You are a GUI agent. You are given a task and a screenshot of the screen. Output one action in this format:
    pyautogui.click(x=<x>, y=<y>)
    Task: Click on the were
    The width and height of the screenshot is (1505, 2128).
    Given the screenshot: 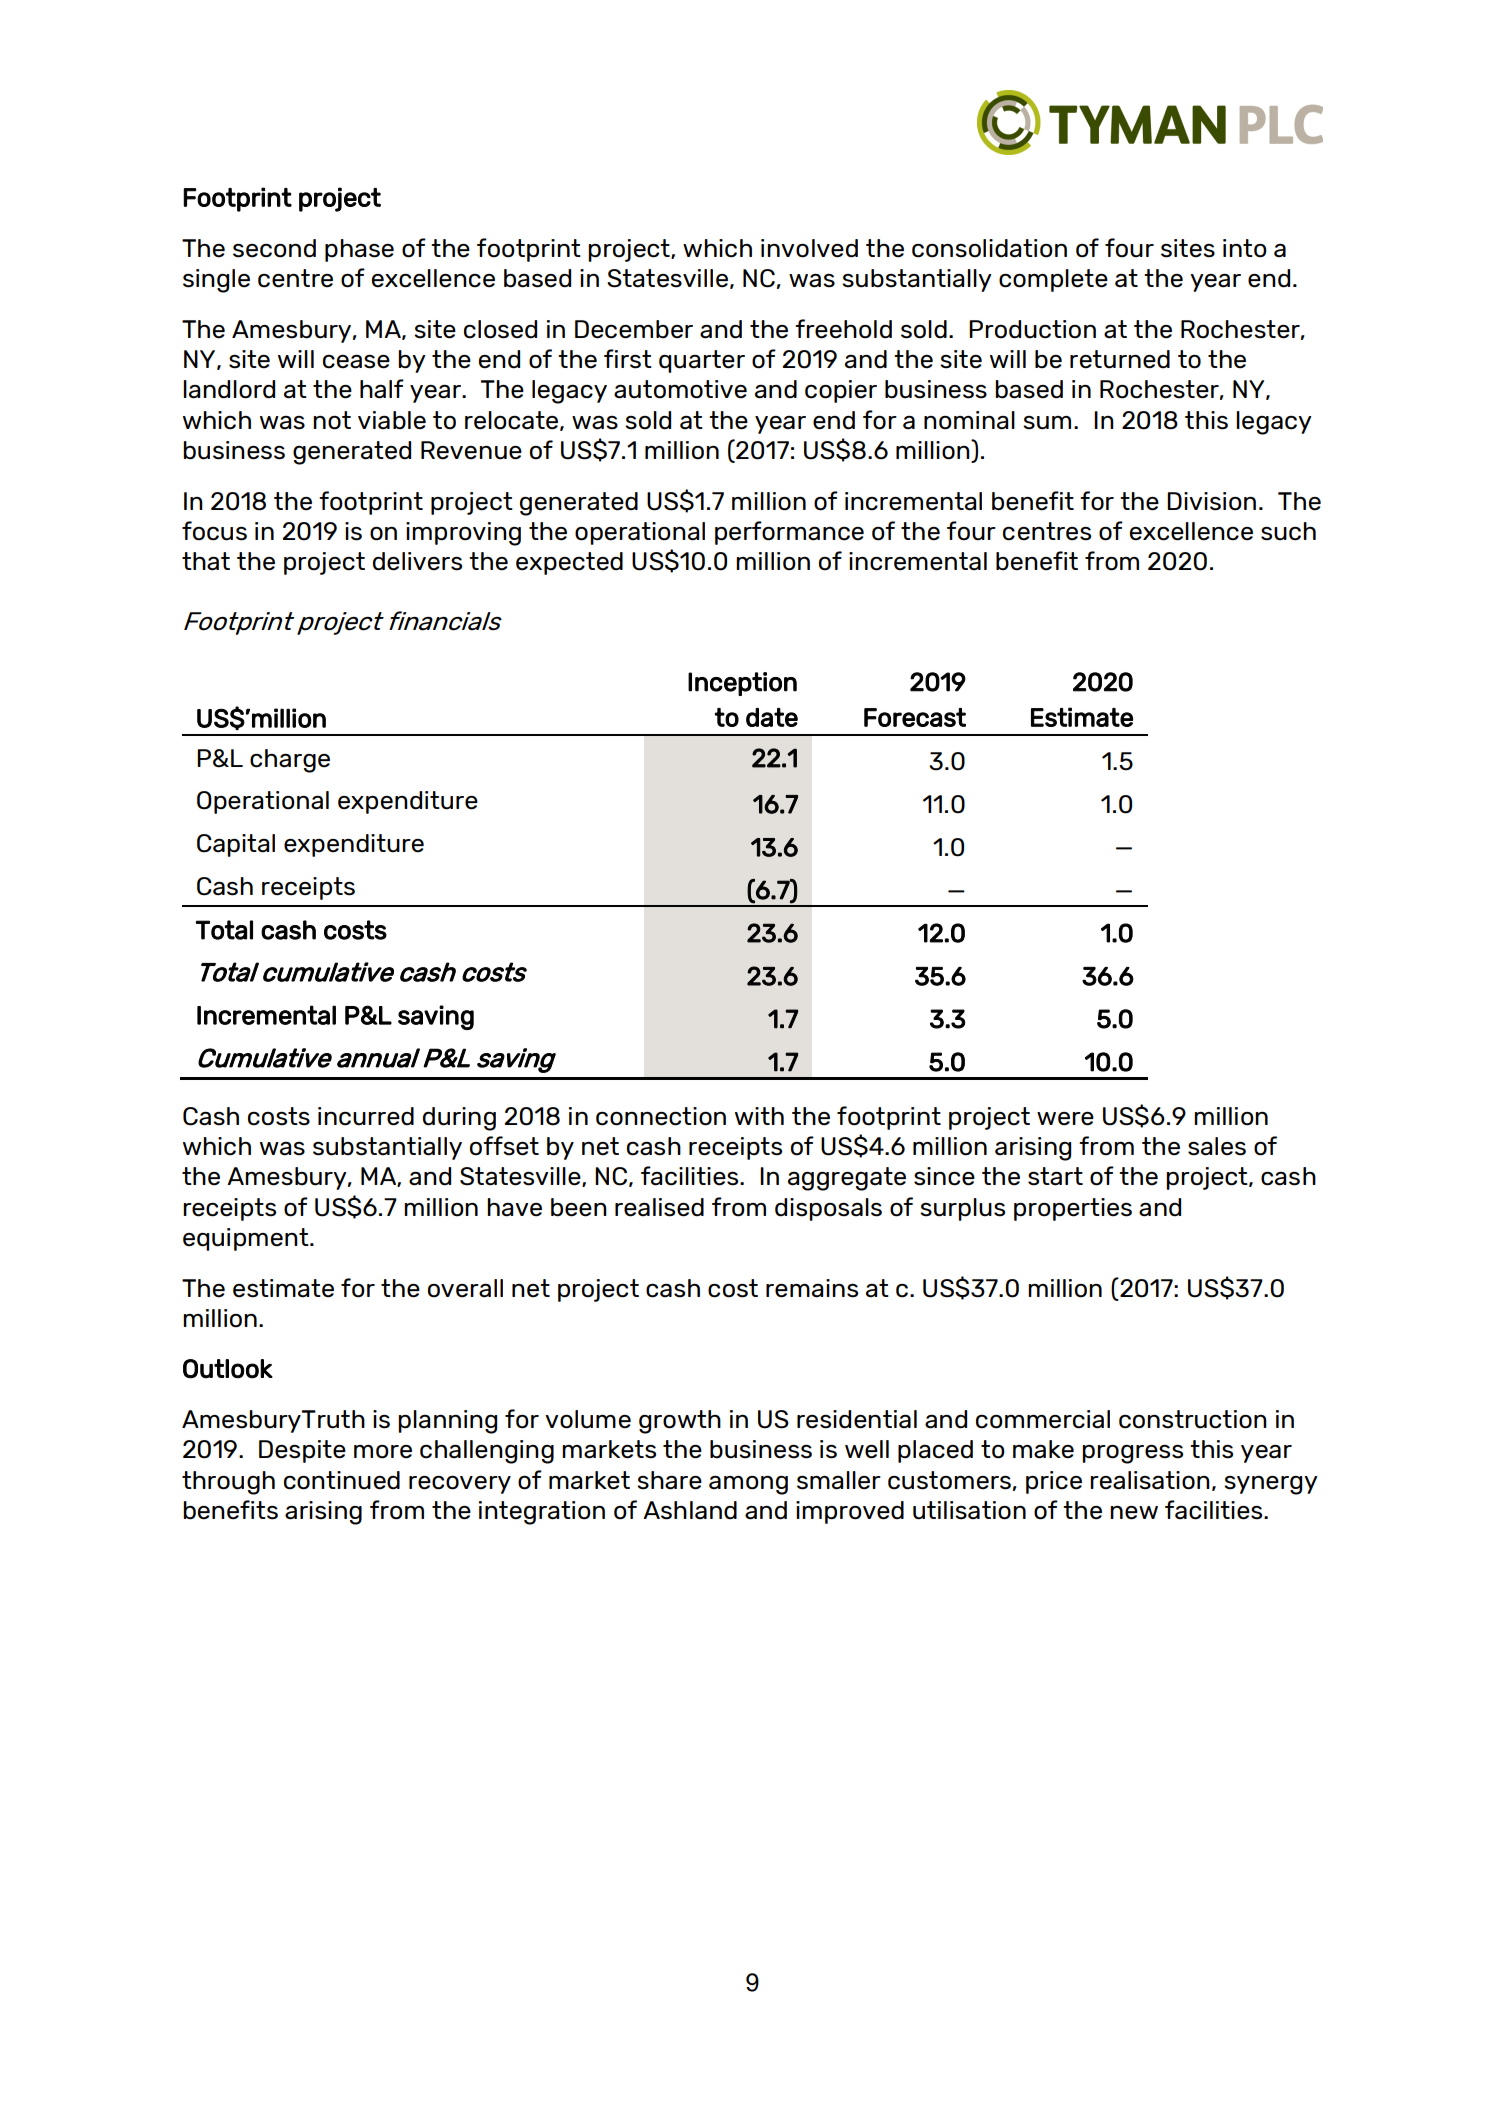 What is the action you would take?
    pyautogui.click(x=1065, y=1119)
